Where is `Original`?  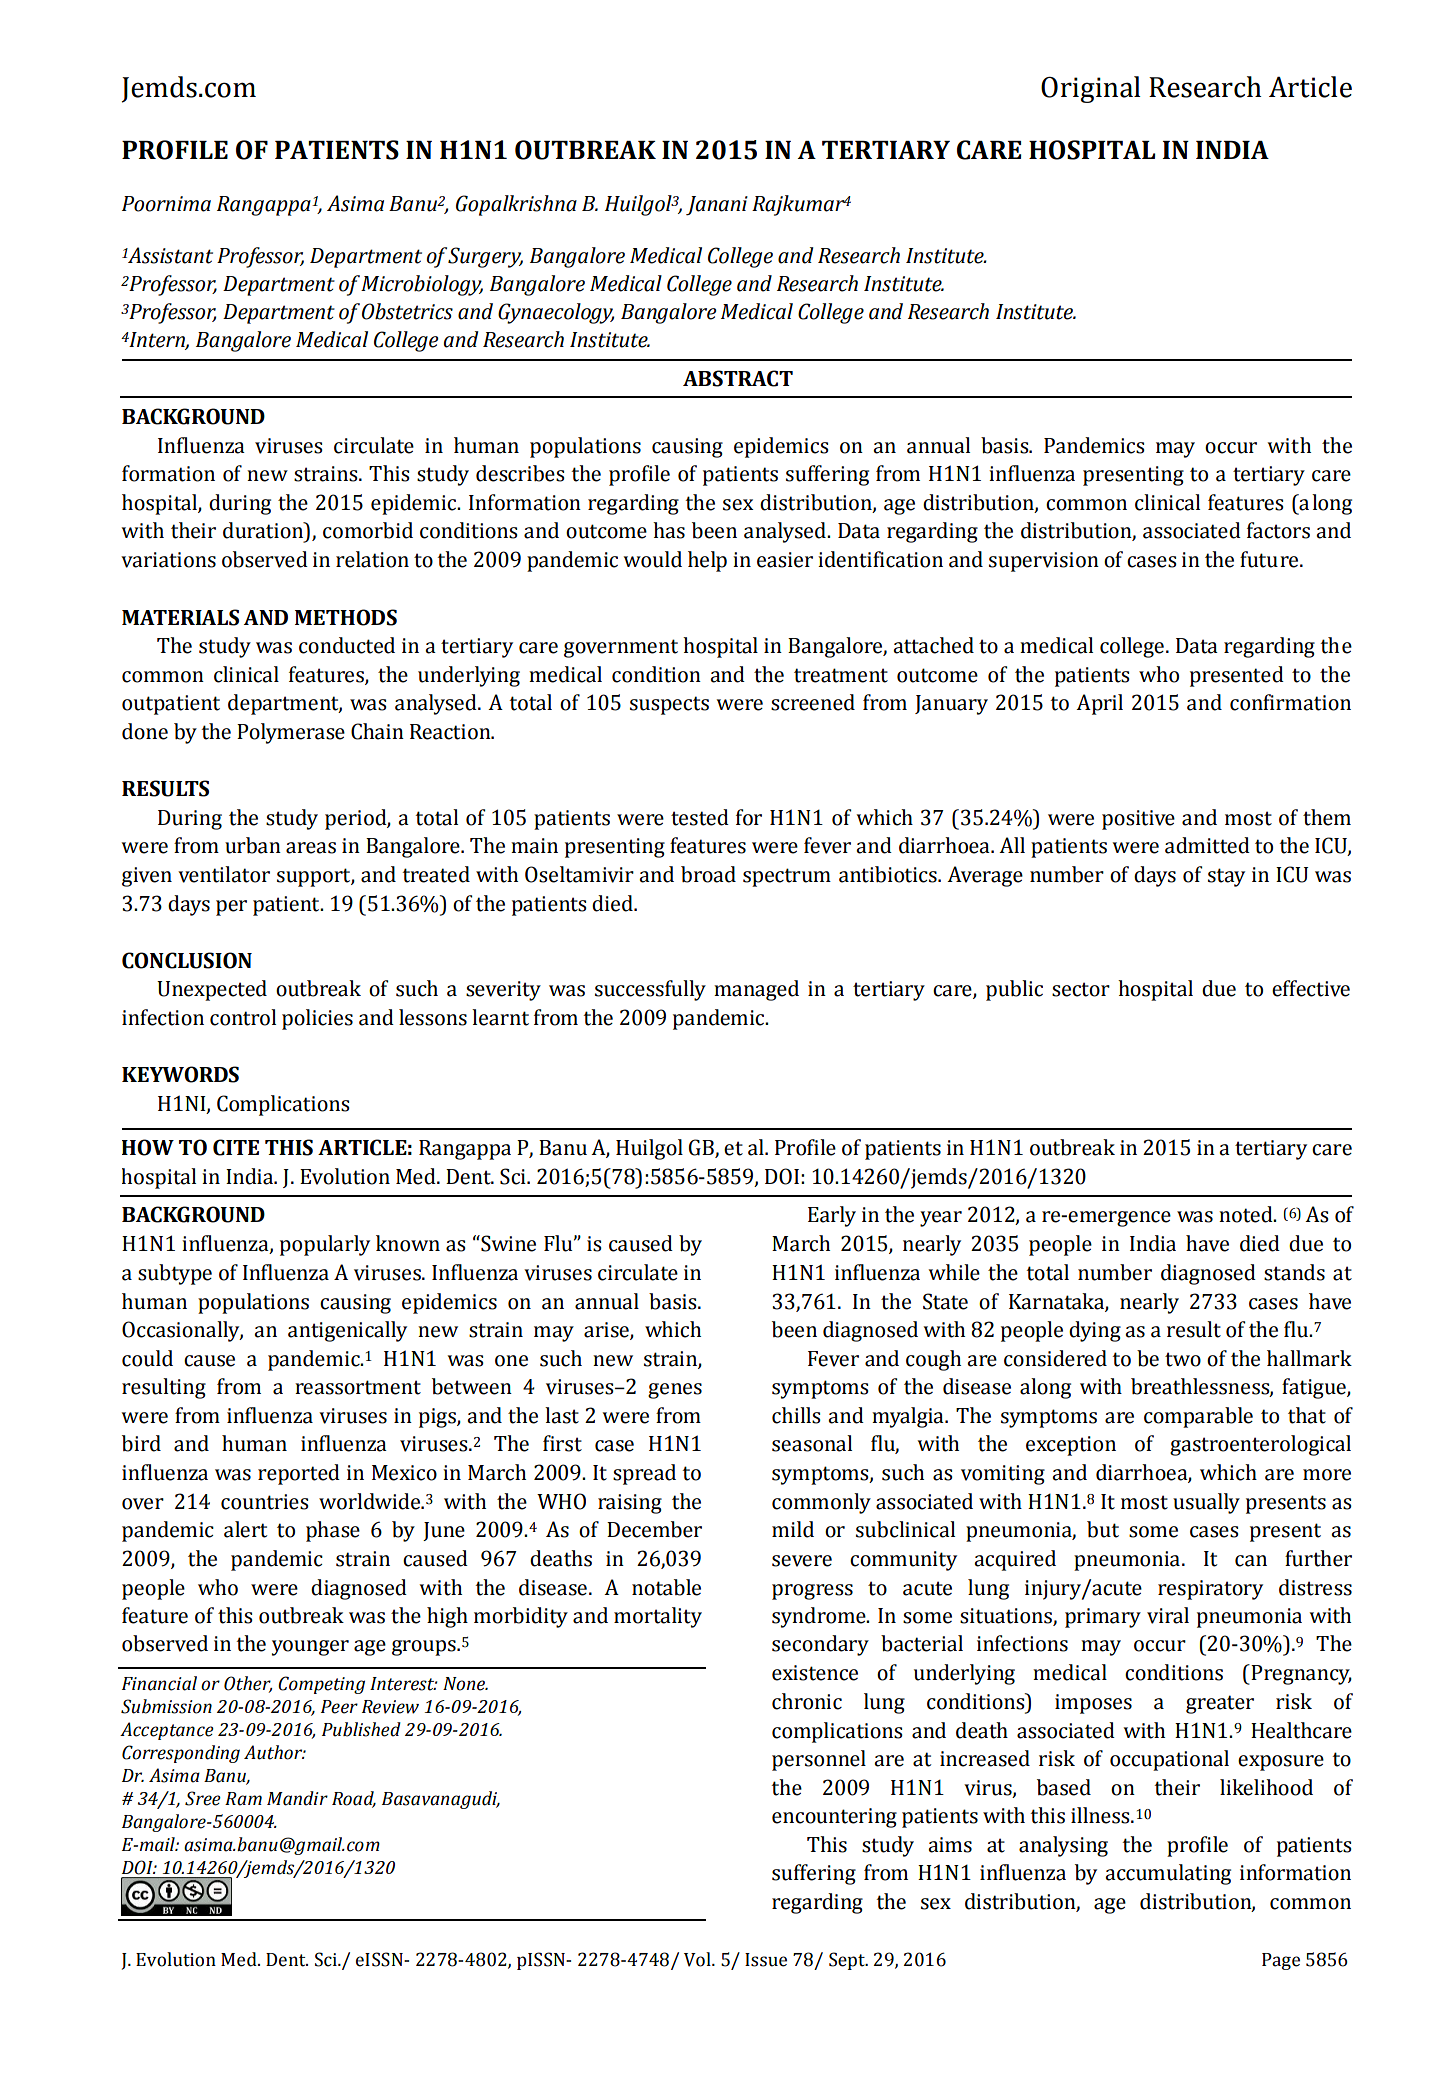
Original is located at coordinates (1090, 89).
